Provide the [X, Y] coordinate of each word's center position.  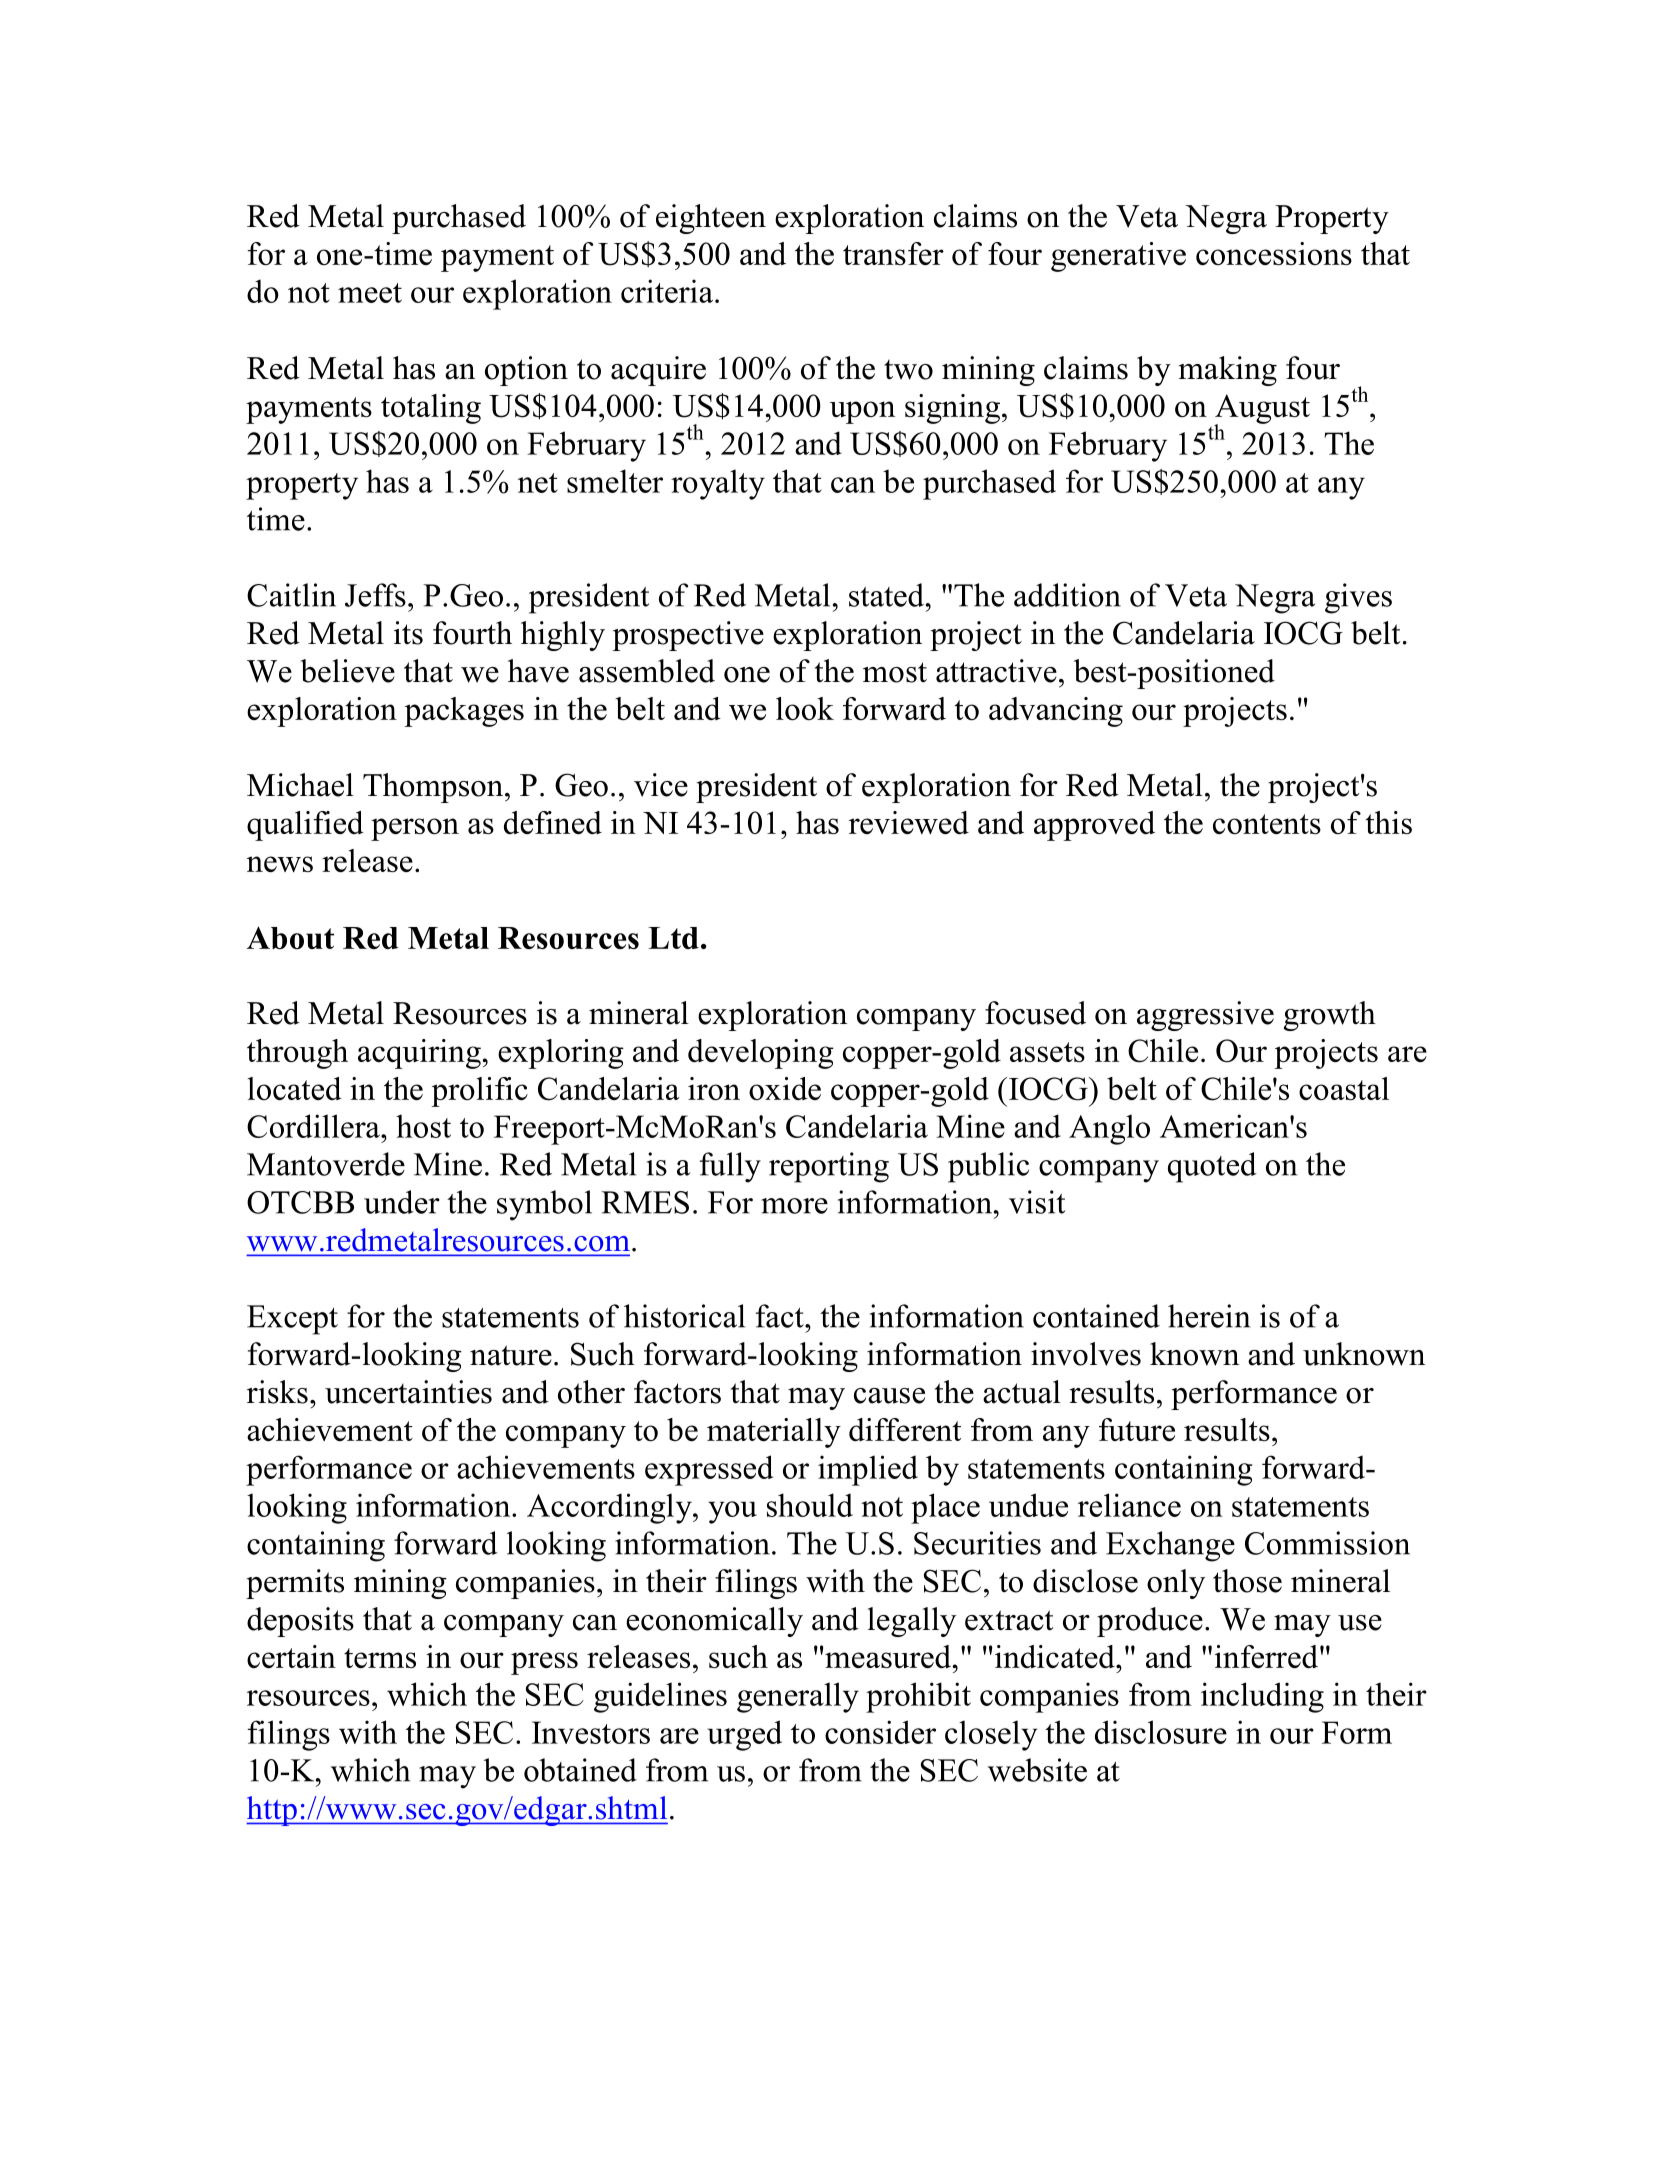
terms [380, 1658]
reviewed [909, 822]
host [423, 1126]
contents [1267, 824]
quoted [1212, 1167]
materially [774, 1433]
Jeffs [375, 595]
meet [370, 293]
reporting [829, 1167]
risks [277, 1392]
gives [1358, 598]
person [415, 829]
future [1137, 1429]
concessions [1274, 253]
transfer [893, 253]
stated [888, 595]
